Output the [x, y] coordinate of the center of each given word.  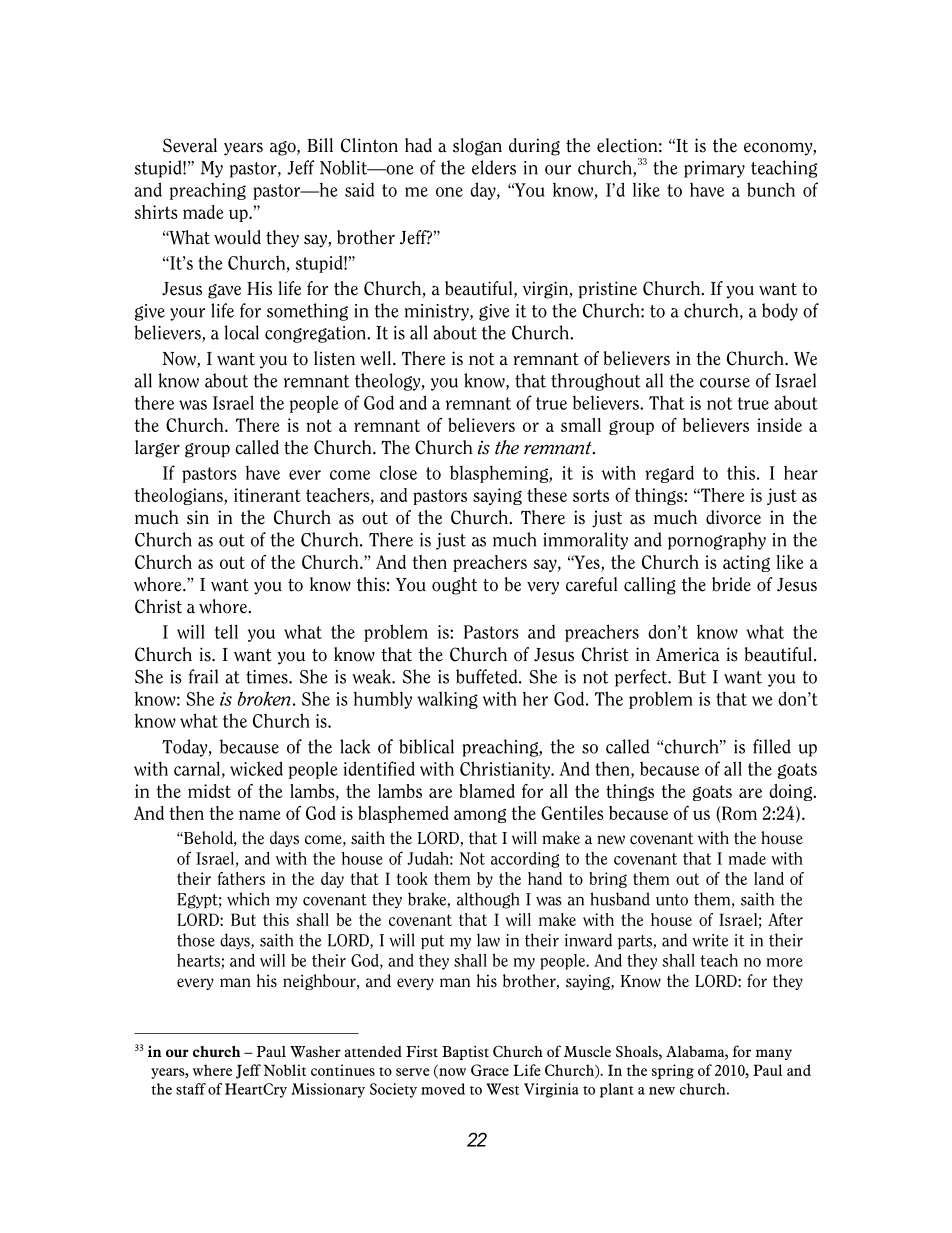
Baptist [465, 1053]
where [212, 1070]
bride [731, 584]
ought [454, 586]
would [237, 237]
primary [714, 169]
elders [494, 167]
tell [226, 631]
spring [673, 1071]
